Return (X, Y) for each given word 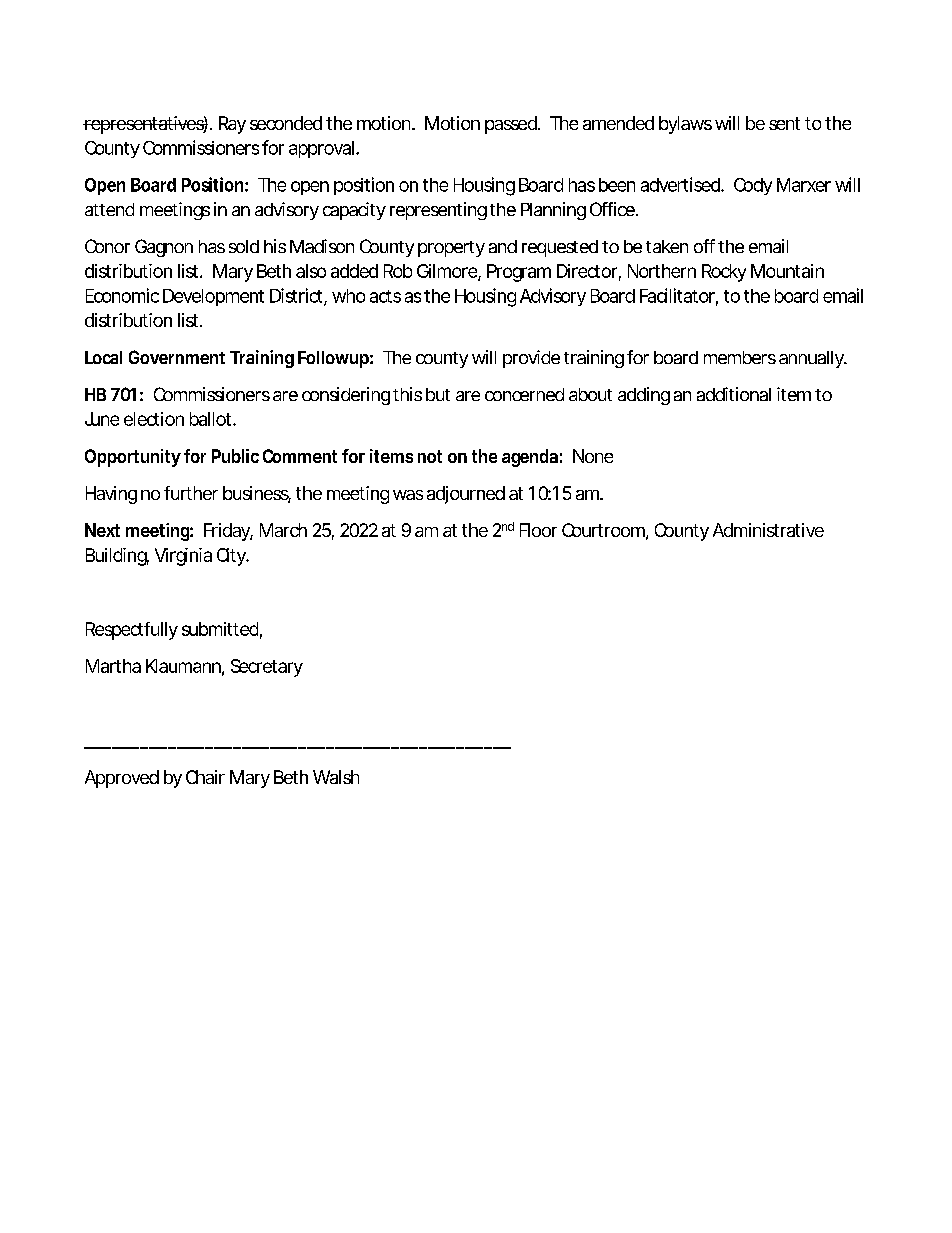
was (408, 495)
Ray (232, 125)
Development (213, 297)
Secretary (267, 668)
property (451, 249)
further (191, 493)
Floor (538, 530)
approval (321, 149)
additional (734, 394)
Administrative (768, 530)
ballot (210, 419)
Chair (205, 777)
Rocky (724, 273)
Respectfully (132, 631)
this (407, 394)
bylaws (685, 125)
